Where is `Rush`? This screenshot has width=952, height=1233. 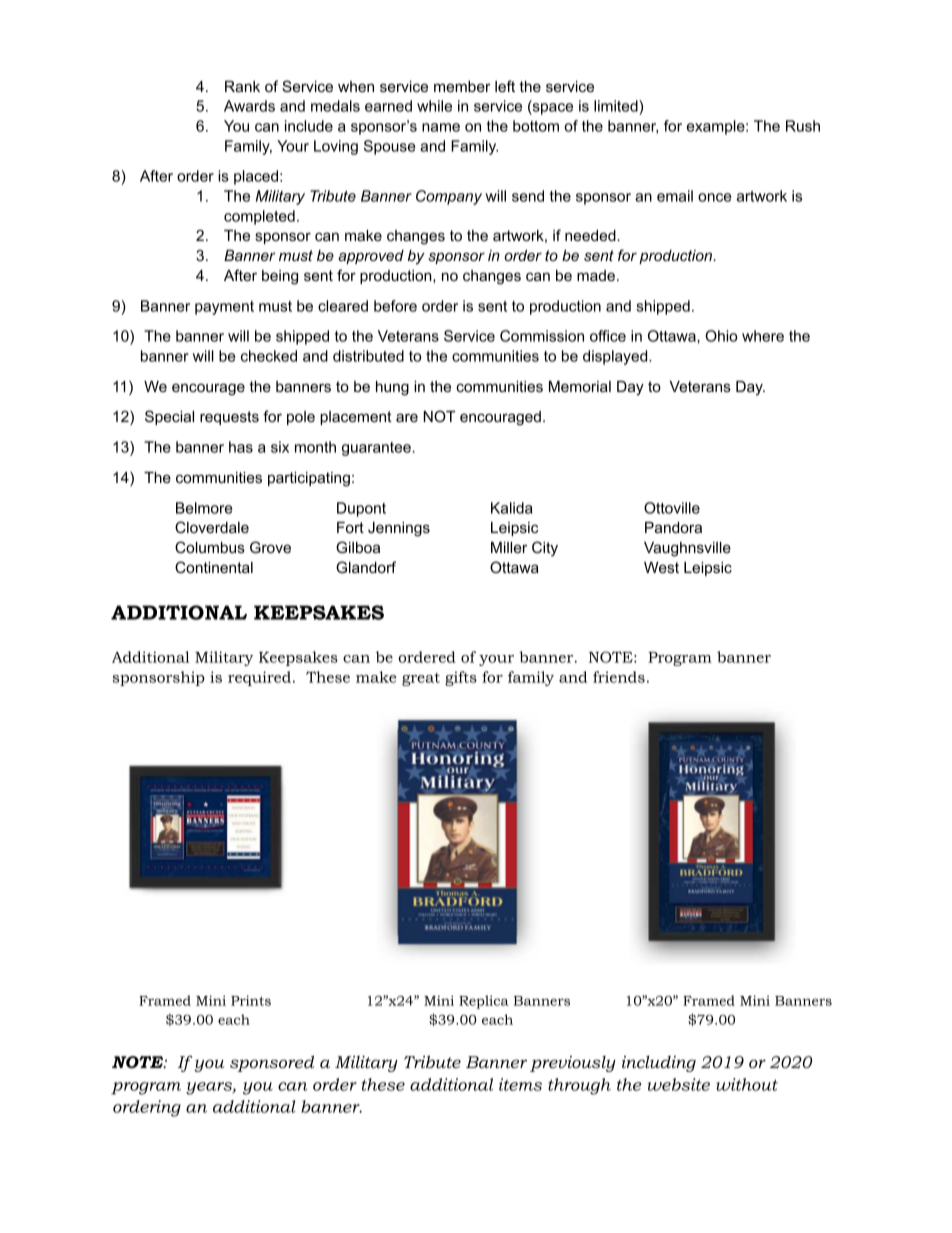
Rush is located at coordinates (803, 126).
